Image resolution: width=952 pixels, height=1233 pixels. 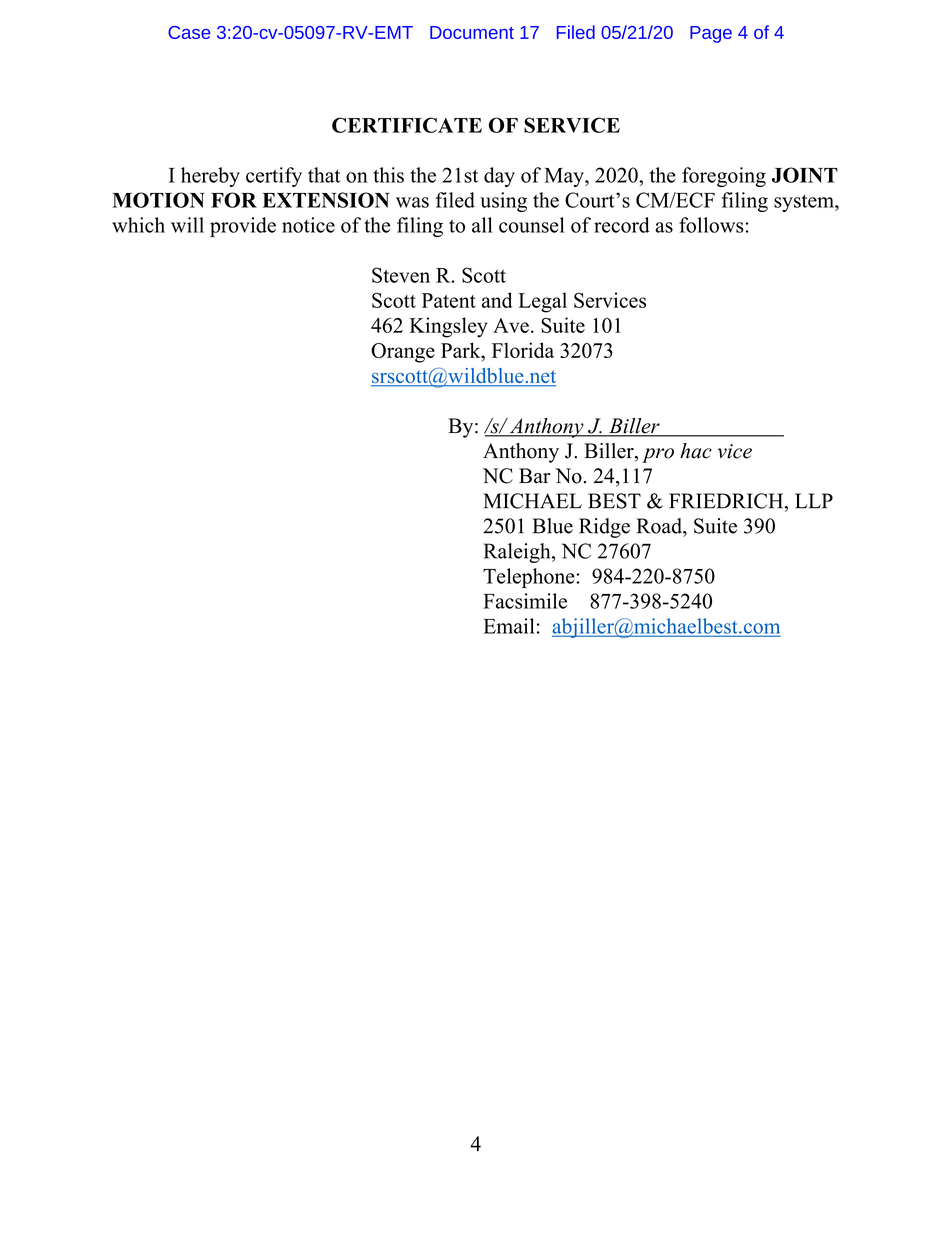 I want to click on Page, so click(x=711, y=34).
